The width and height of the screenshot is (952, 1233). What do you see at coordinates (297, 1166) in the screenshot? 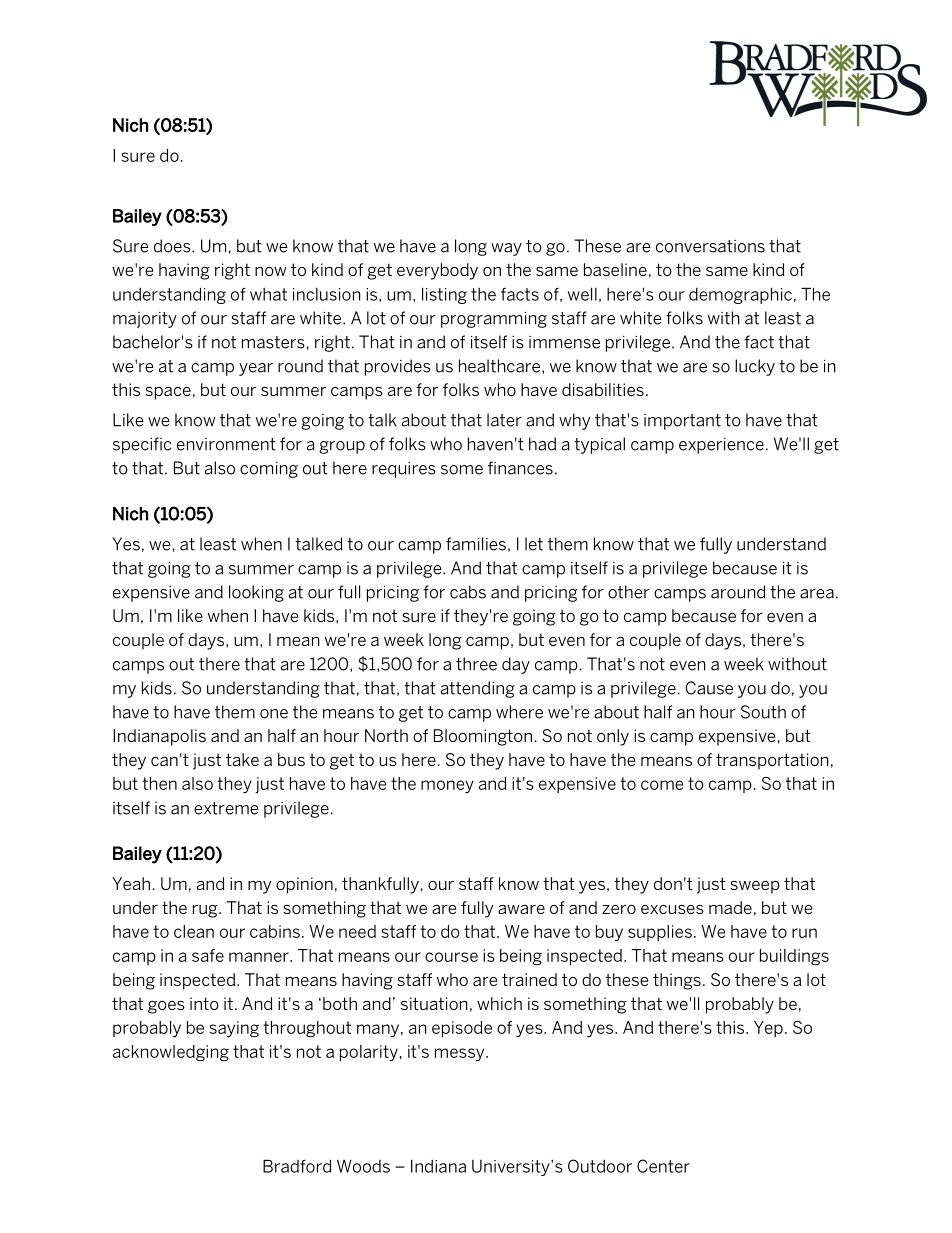
I see `Bradford` at bounding box center [297, 1166].
